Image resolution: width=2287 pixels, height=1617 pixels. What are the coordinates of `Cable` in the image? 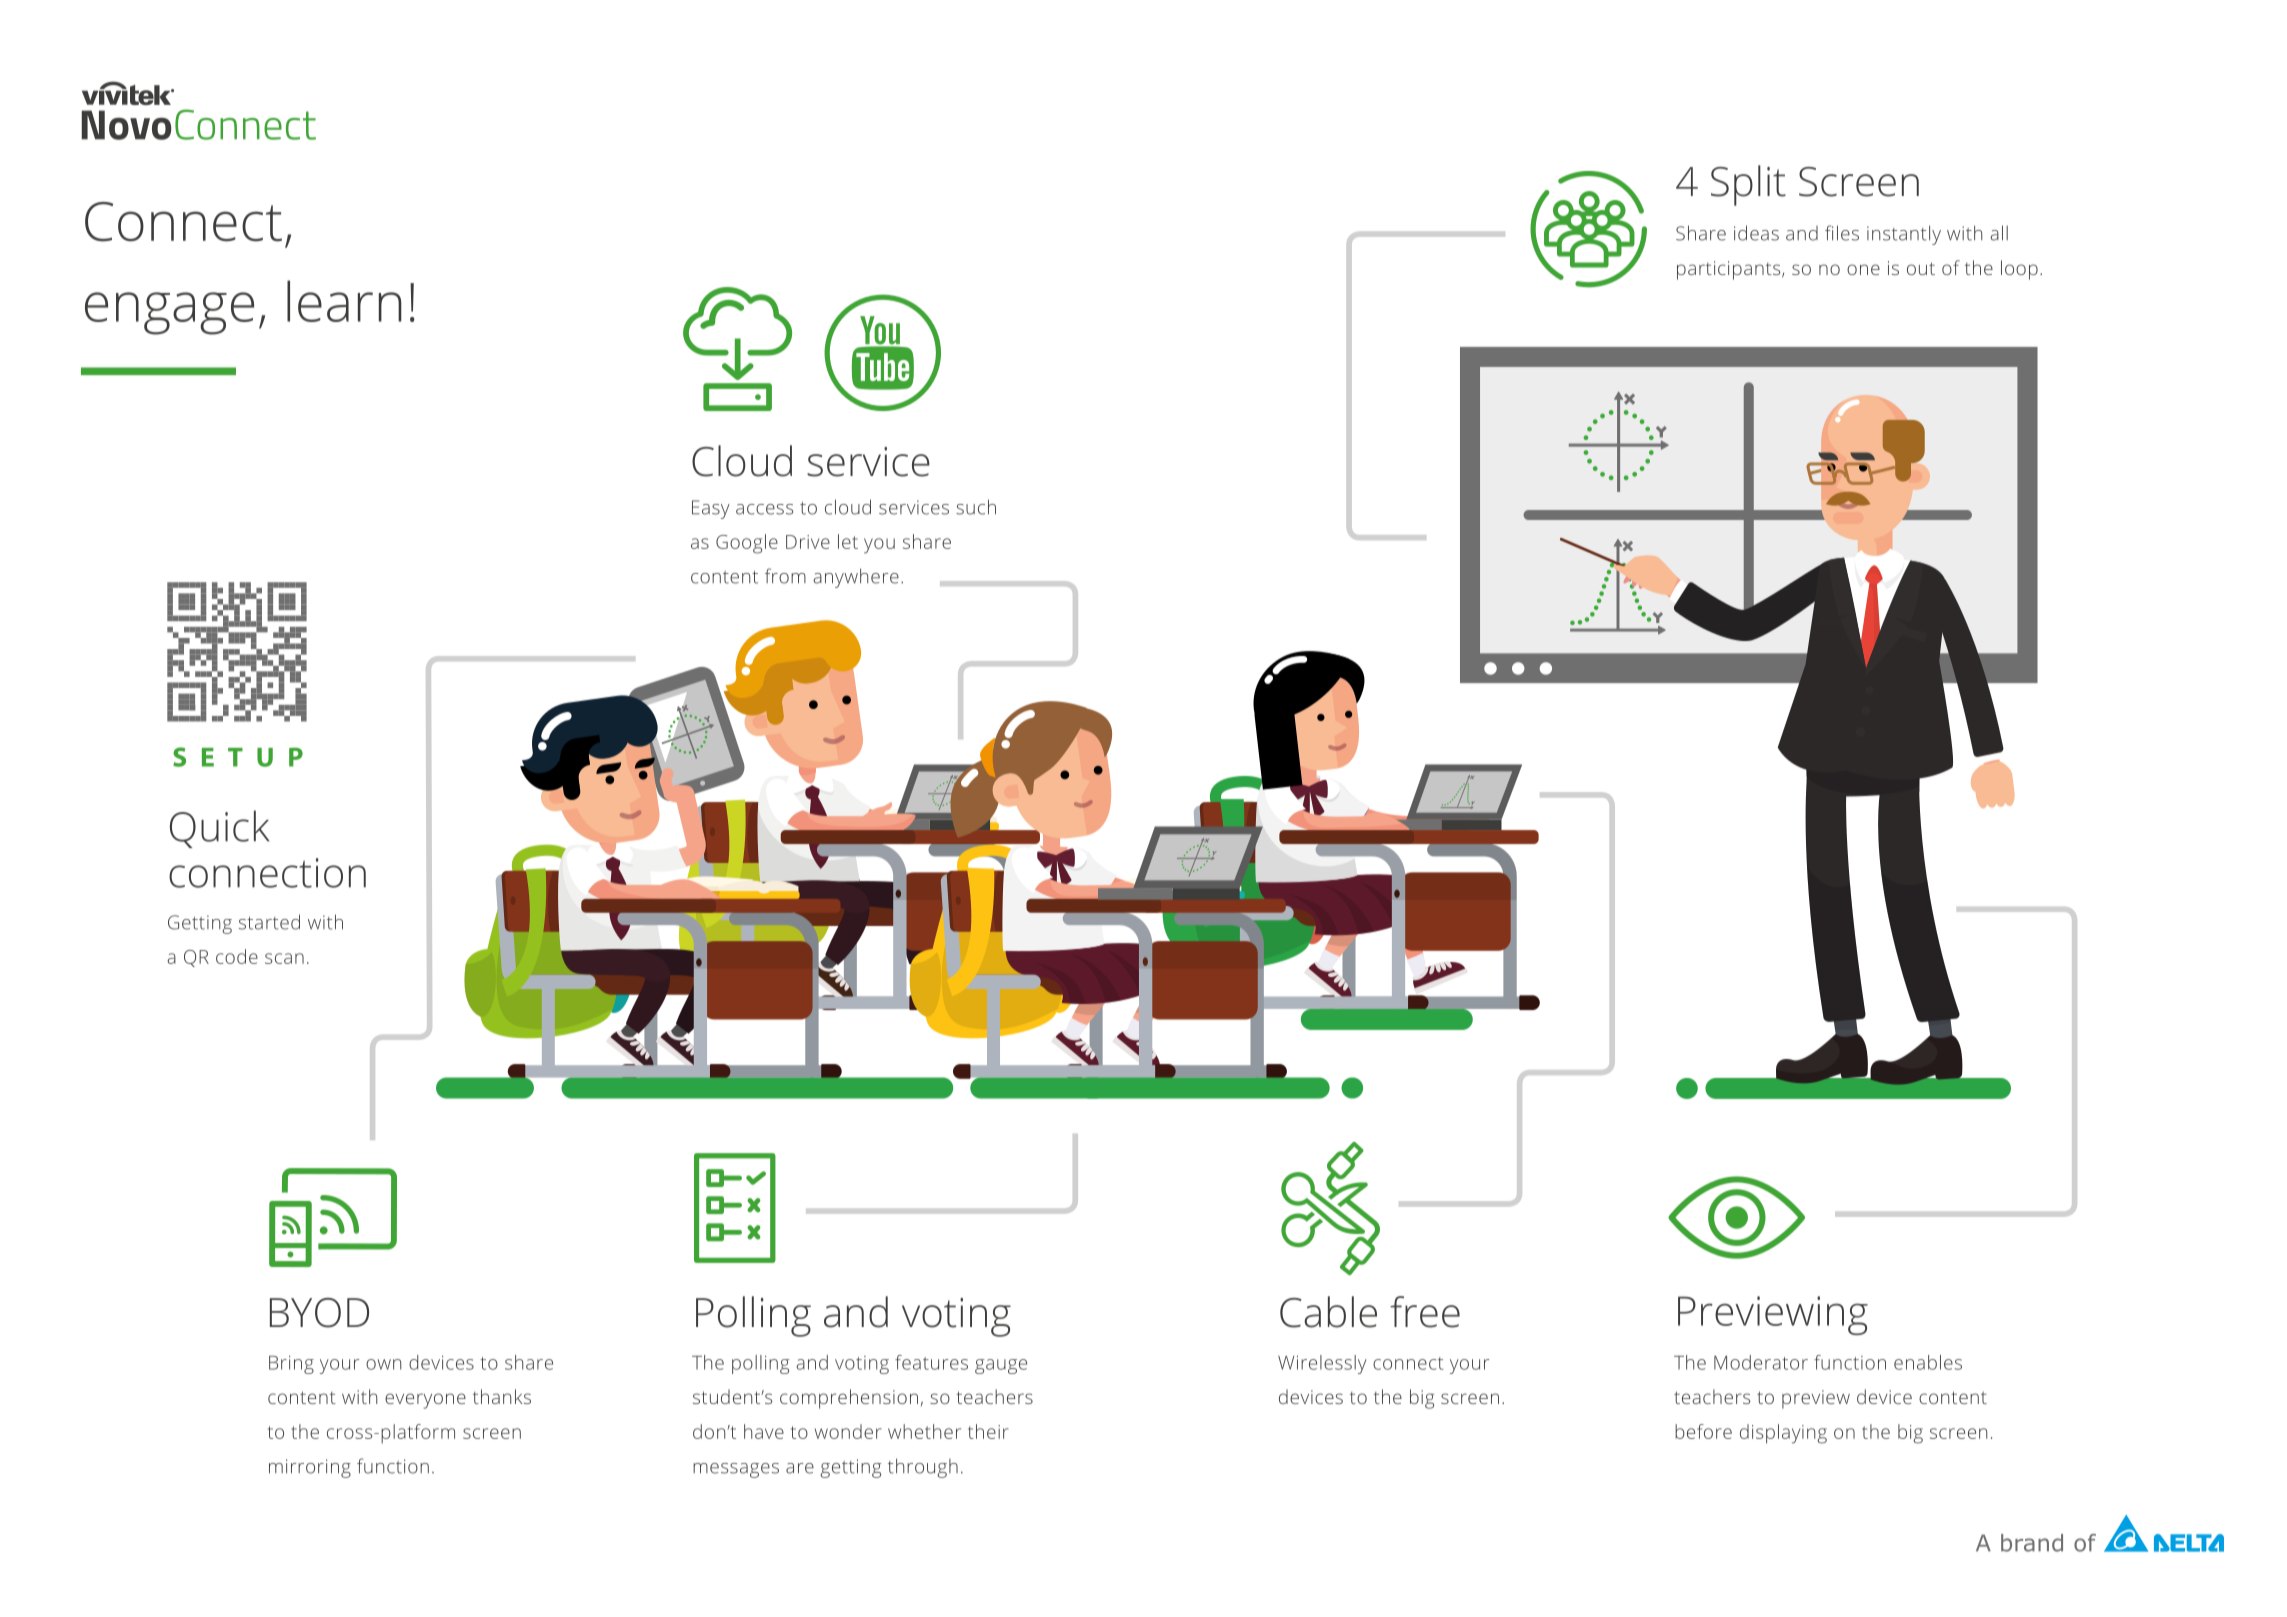 It's located at (1328, 1312).
